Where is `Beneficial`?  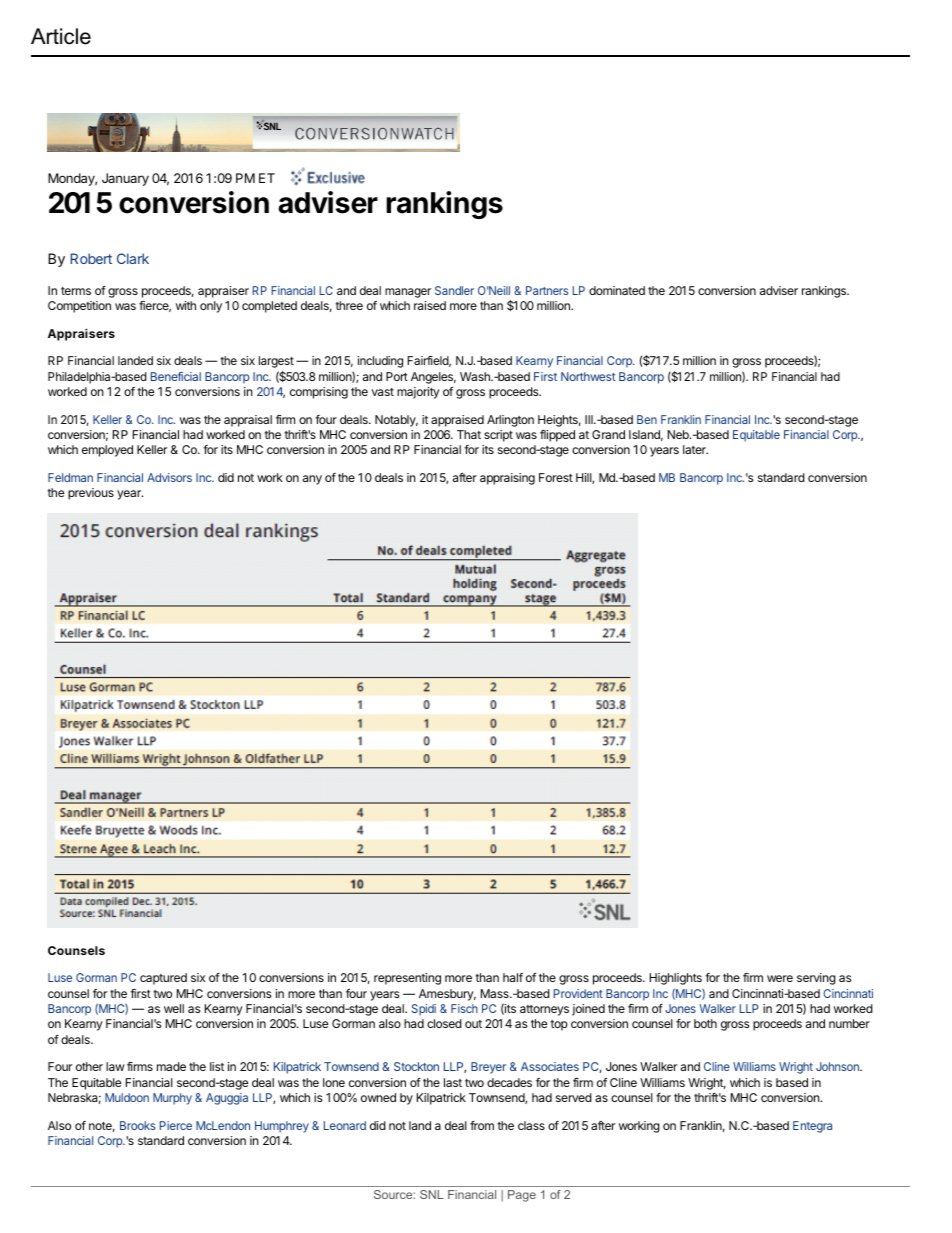 Beneficial is located at coordinates (176, 376).
